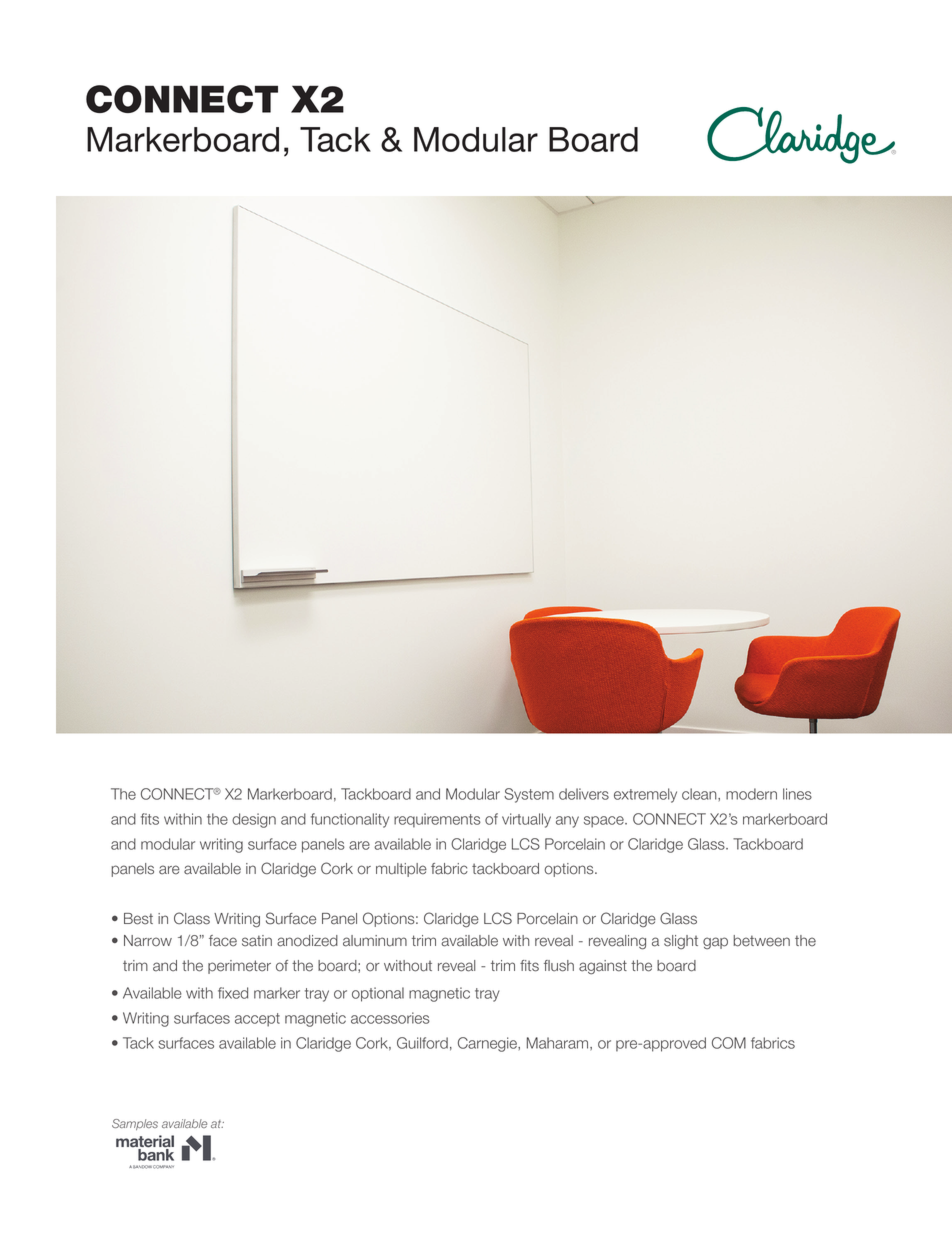 This document has width=952, height=1233. I want to click on requirements, so click(437, 820).
